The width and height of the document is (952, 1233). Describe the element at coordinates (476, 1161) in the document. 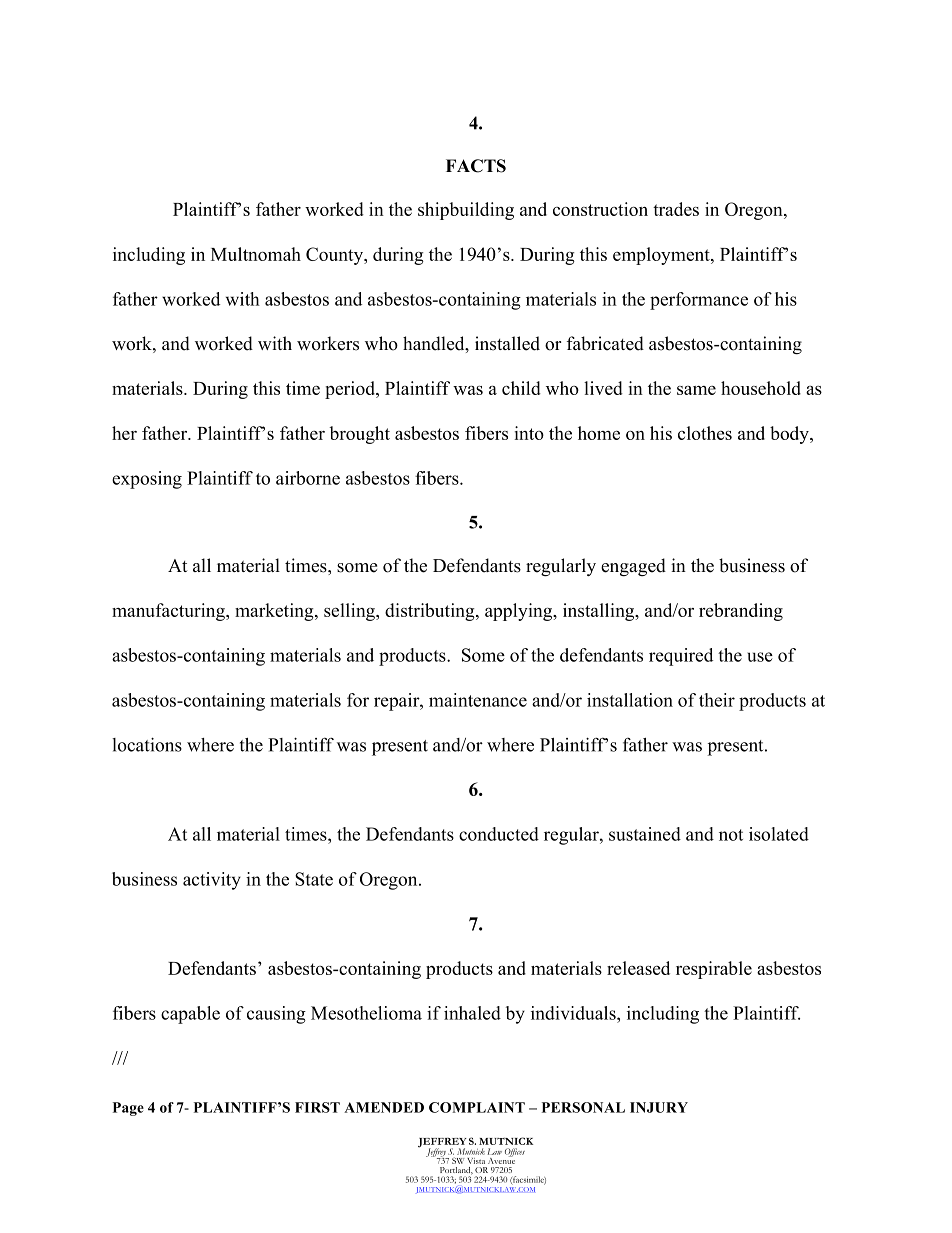

I see `Vista` at that location.
